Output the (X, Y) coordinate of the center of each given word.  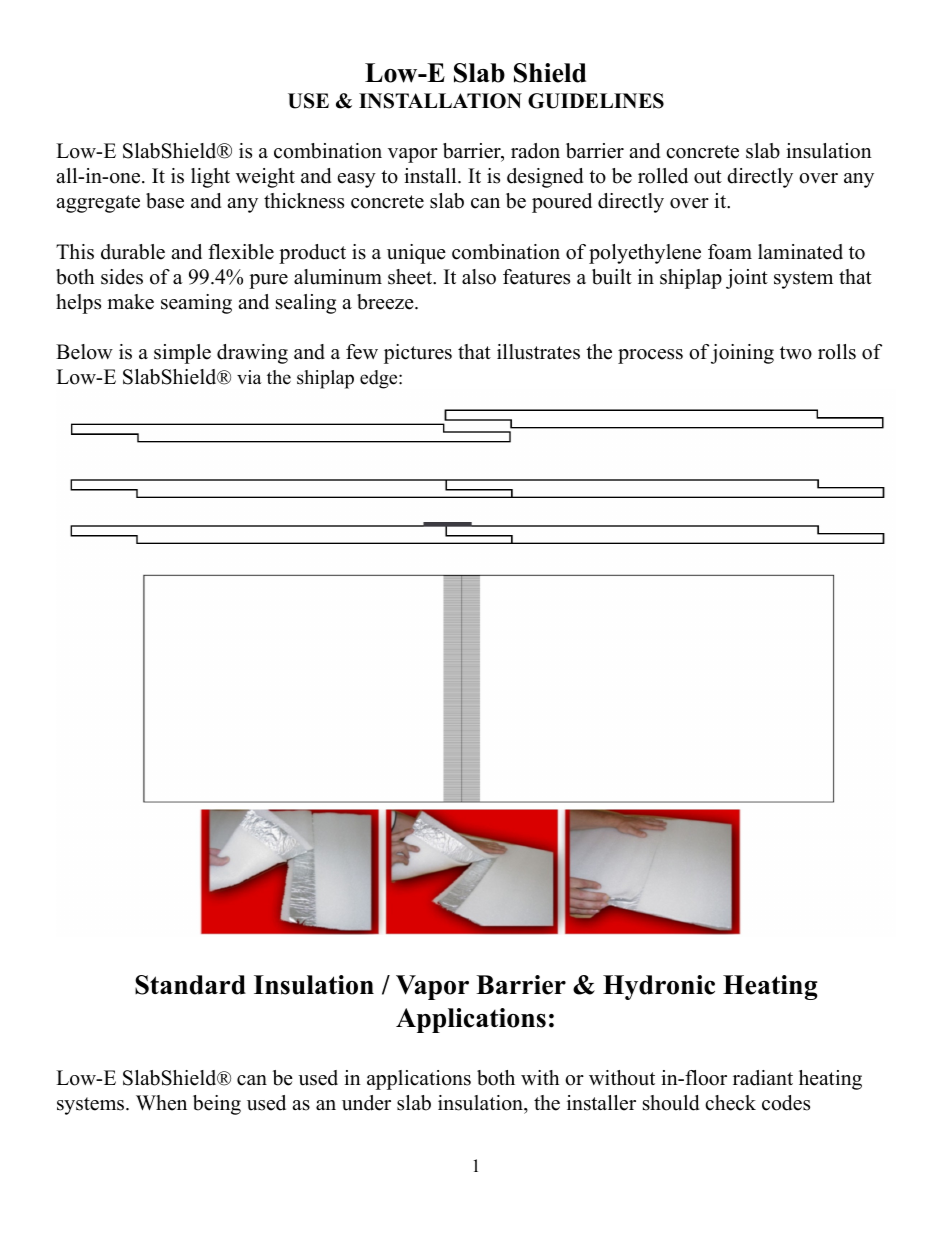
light (210, 178)
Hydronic (659, 987)
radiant (763, 1078)
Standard (190, 985)
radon (535, 151)
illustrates (538, 352)
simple (182, 354)
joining (742, 354)
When (161, 1103)
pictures (418, 354)
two (796, 353)
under (366, 1103)
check (730, 1103)
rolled (663, 176)
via (249, 377)
